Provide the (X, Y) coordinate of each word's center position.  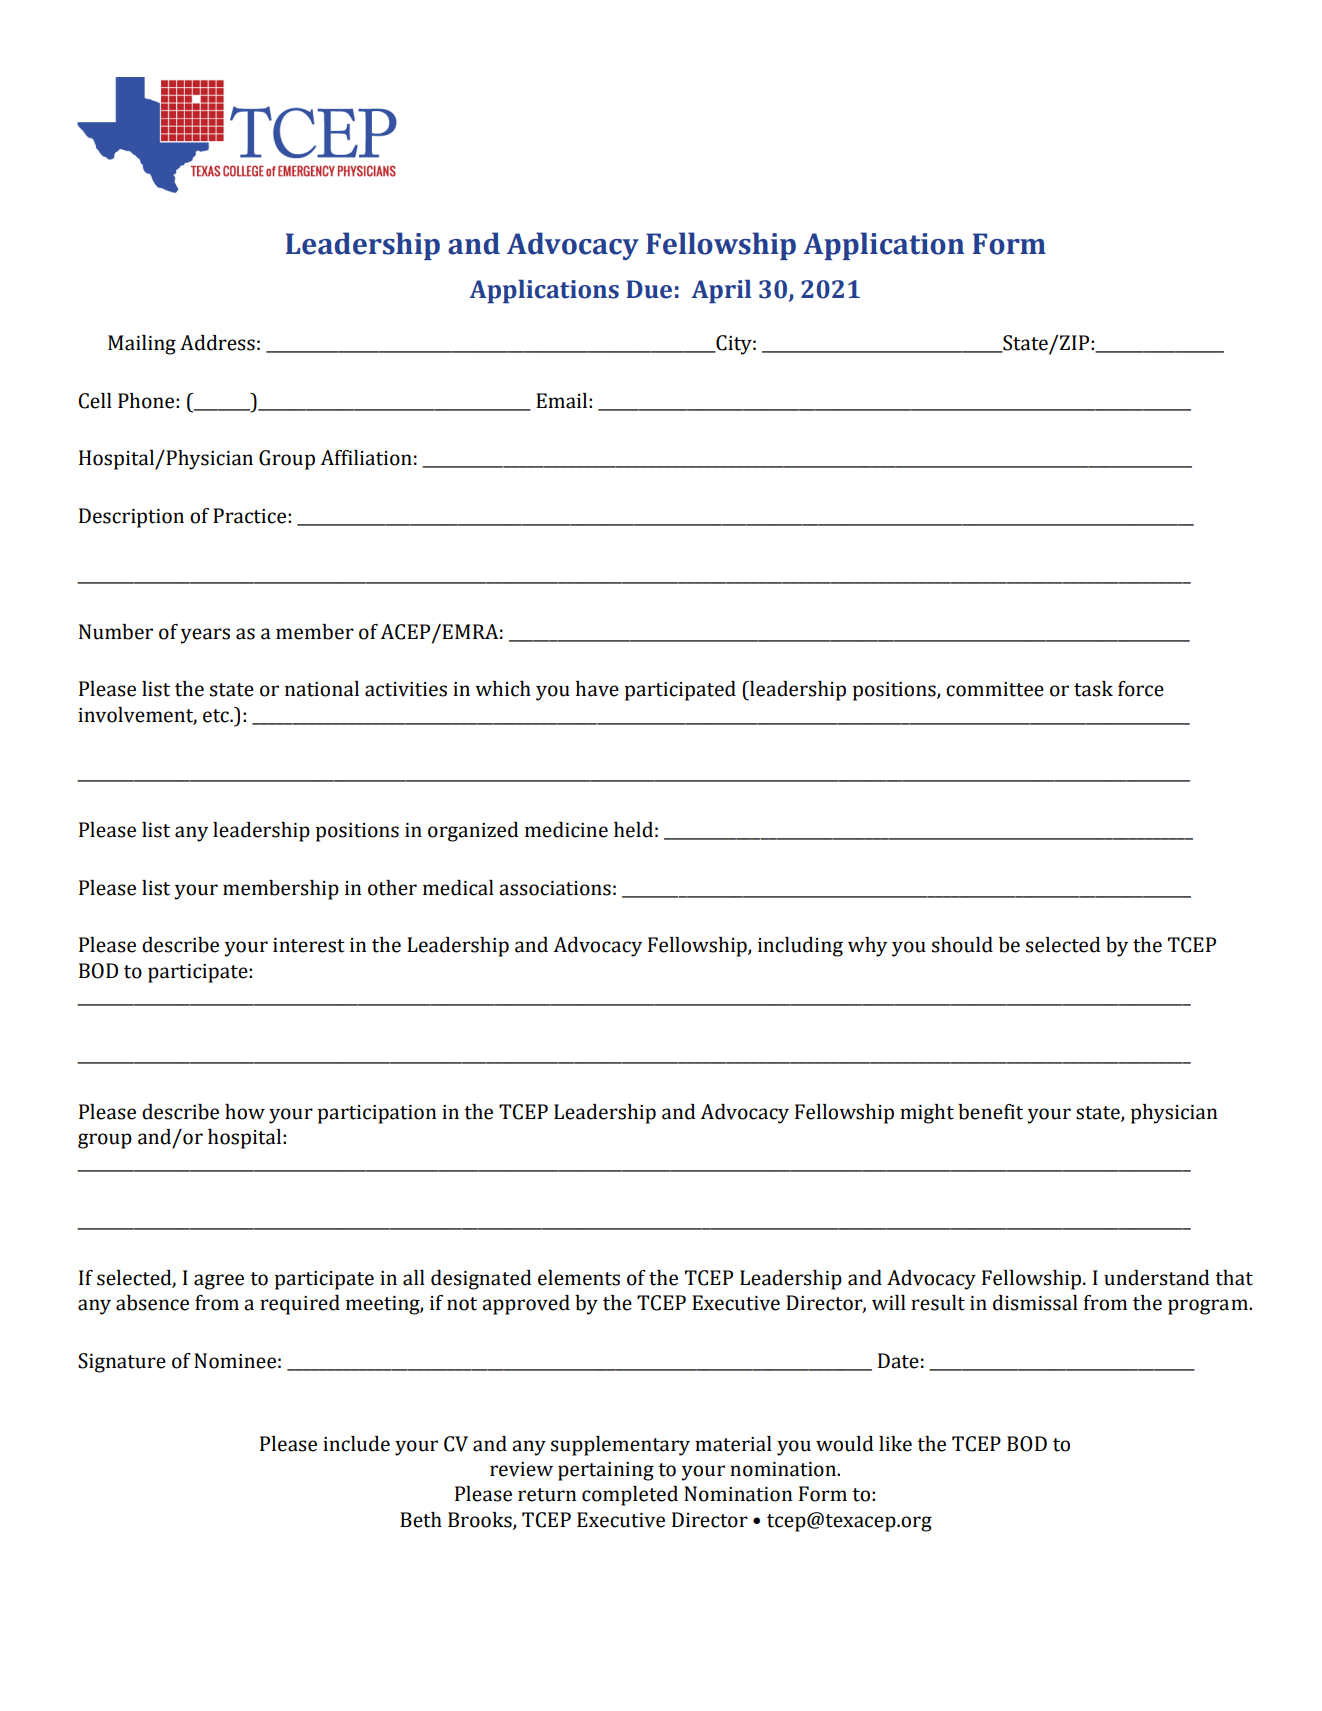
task (1093, 689)
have (597, 689)
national (322, 689)
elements (579, 1278)
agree (219, 1282)
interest (309, 945)
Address (217, 343)
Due (649, 289)
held (633, 830)
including (800, 947)
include (356, 1444)
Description (131, 518)
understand (1156, 1278)
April (721, 292)
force (1141, 689)
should (962, 945)
